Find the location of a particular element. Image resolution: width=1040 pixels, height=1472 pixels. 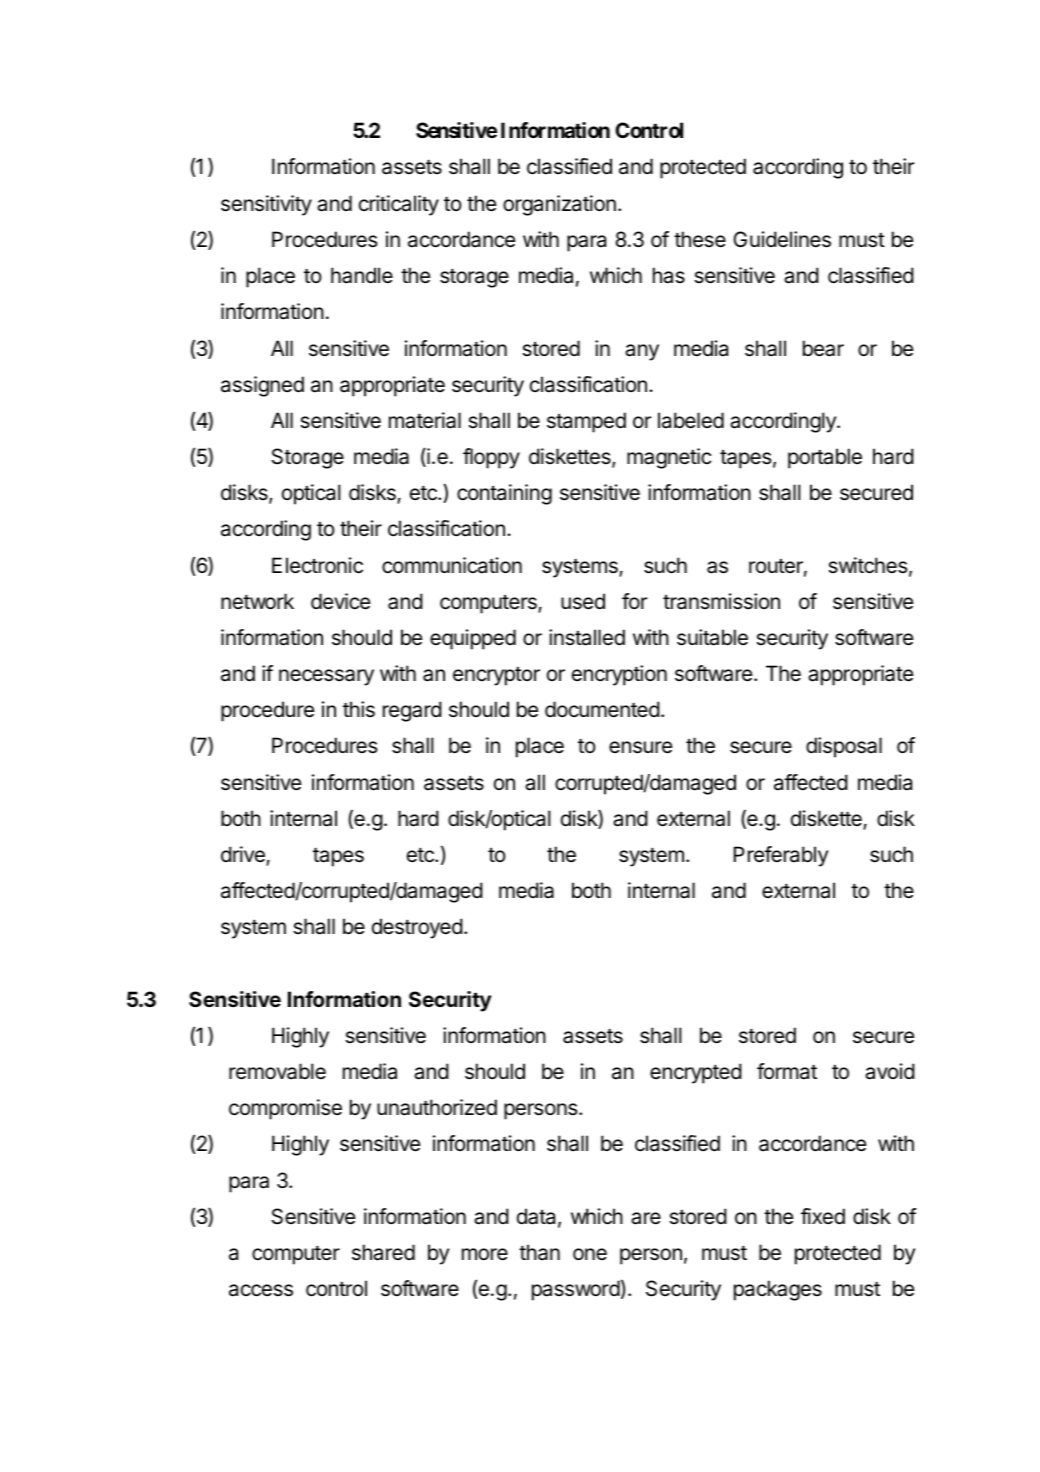

documented is located at coordinates (602, 709).
